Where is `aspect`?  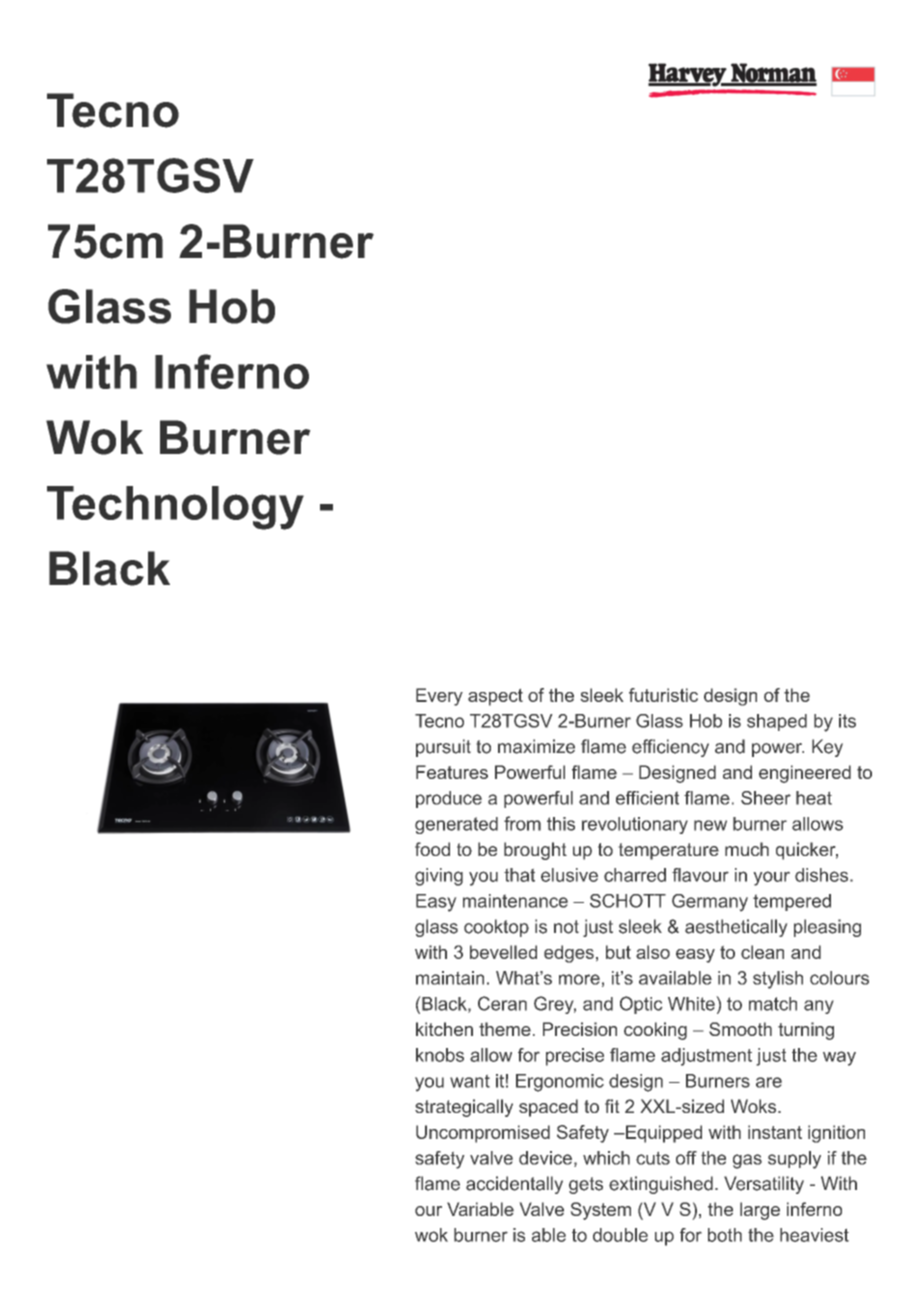
aspect is located at coordinates (495, 697).
